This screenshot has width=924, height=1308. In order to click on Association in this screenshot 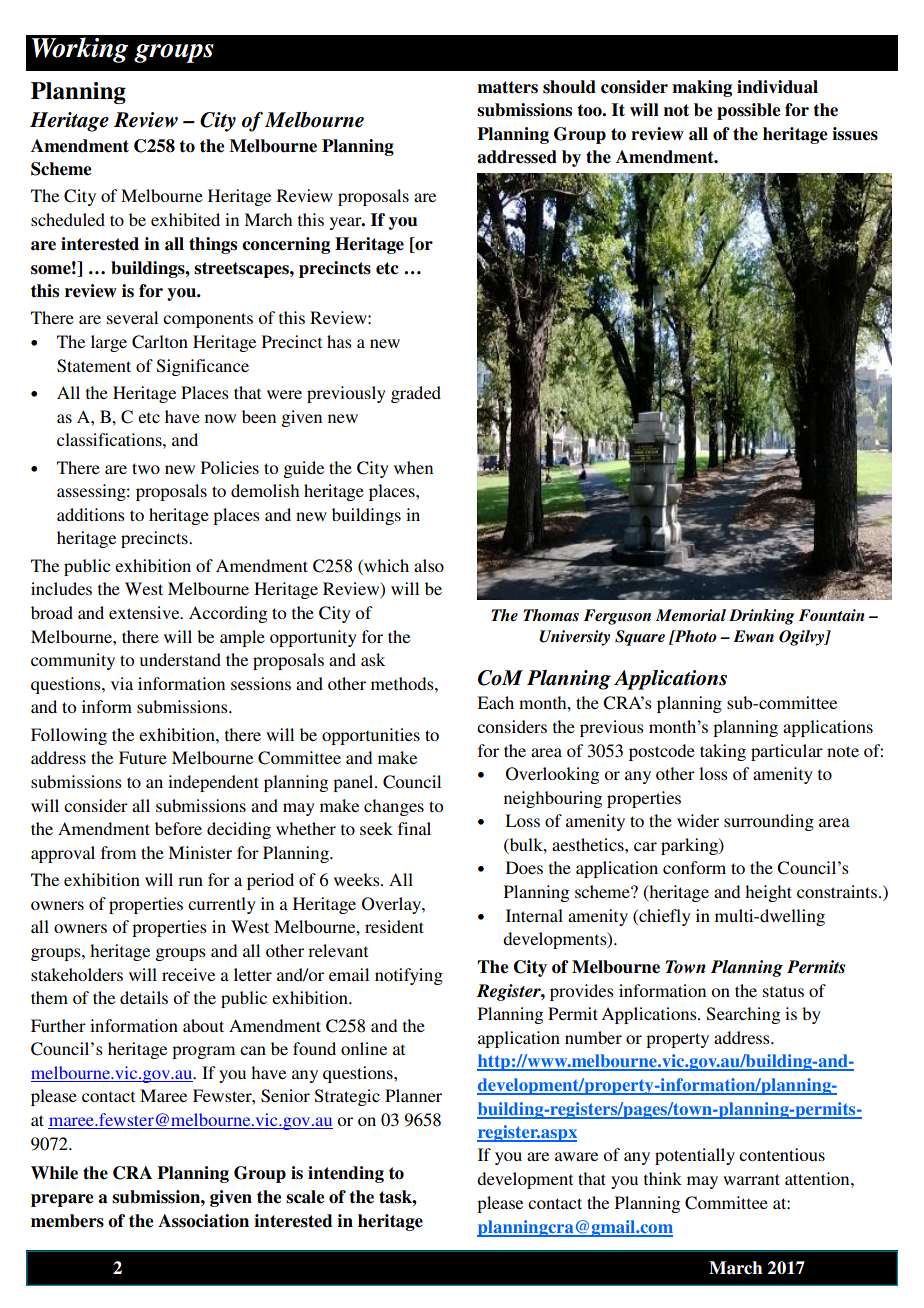, I will do `click(203, 1221)`.
